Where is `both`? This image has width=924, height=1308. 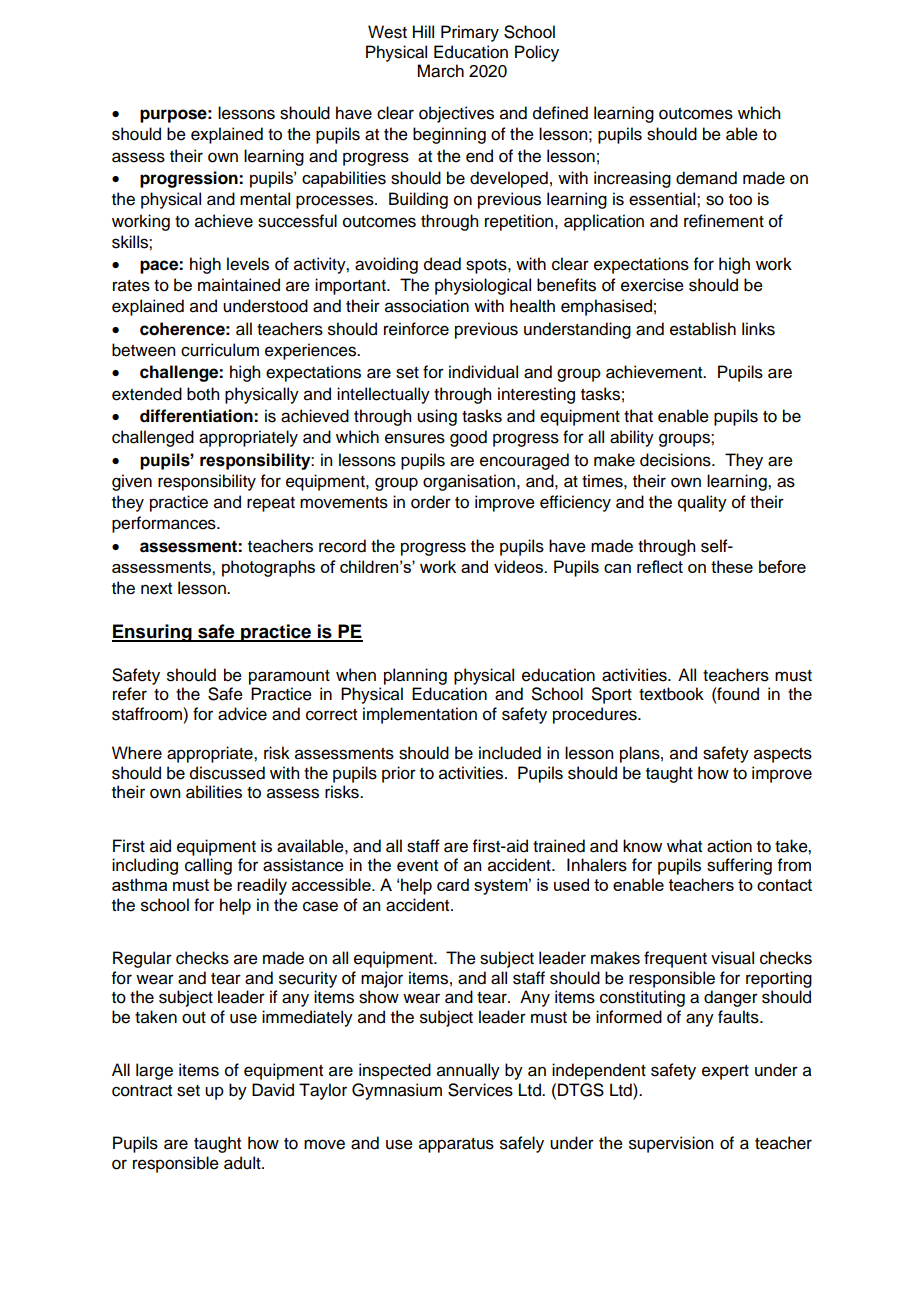
both is located at coordinates (203, 394).
